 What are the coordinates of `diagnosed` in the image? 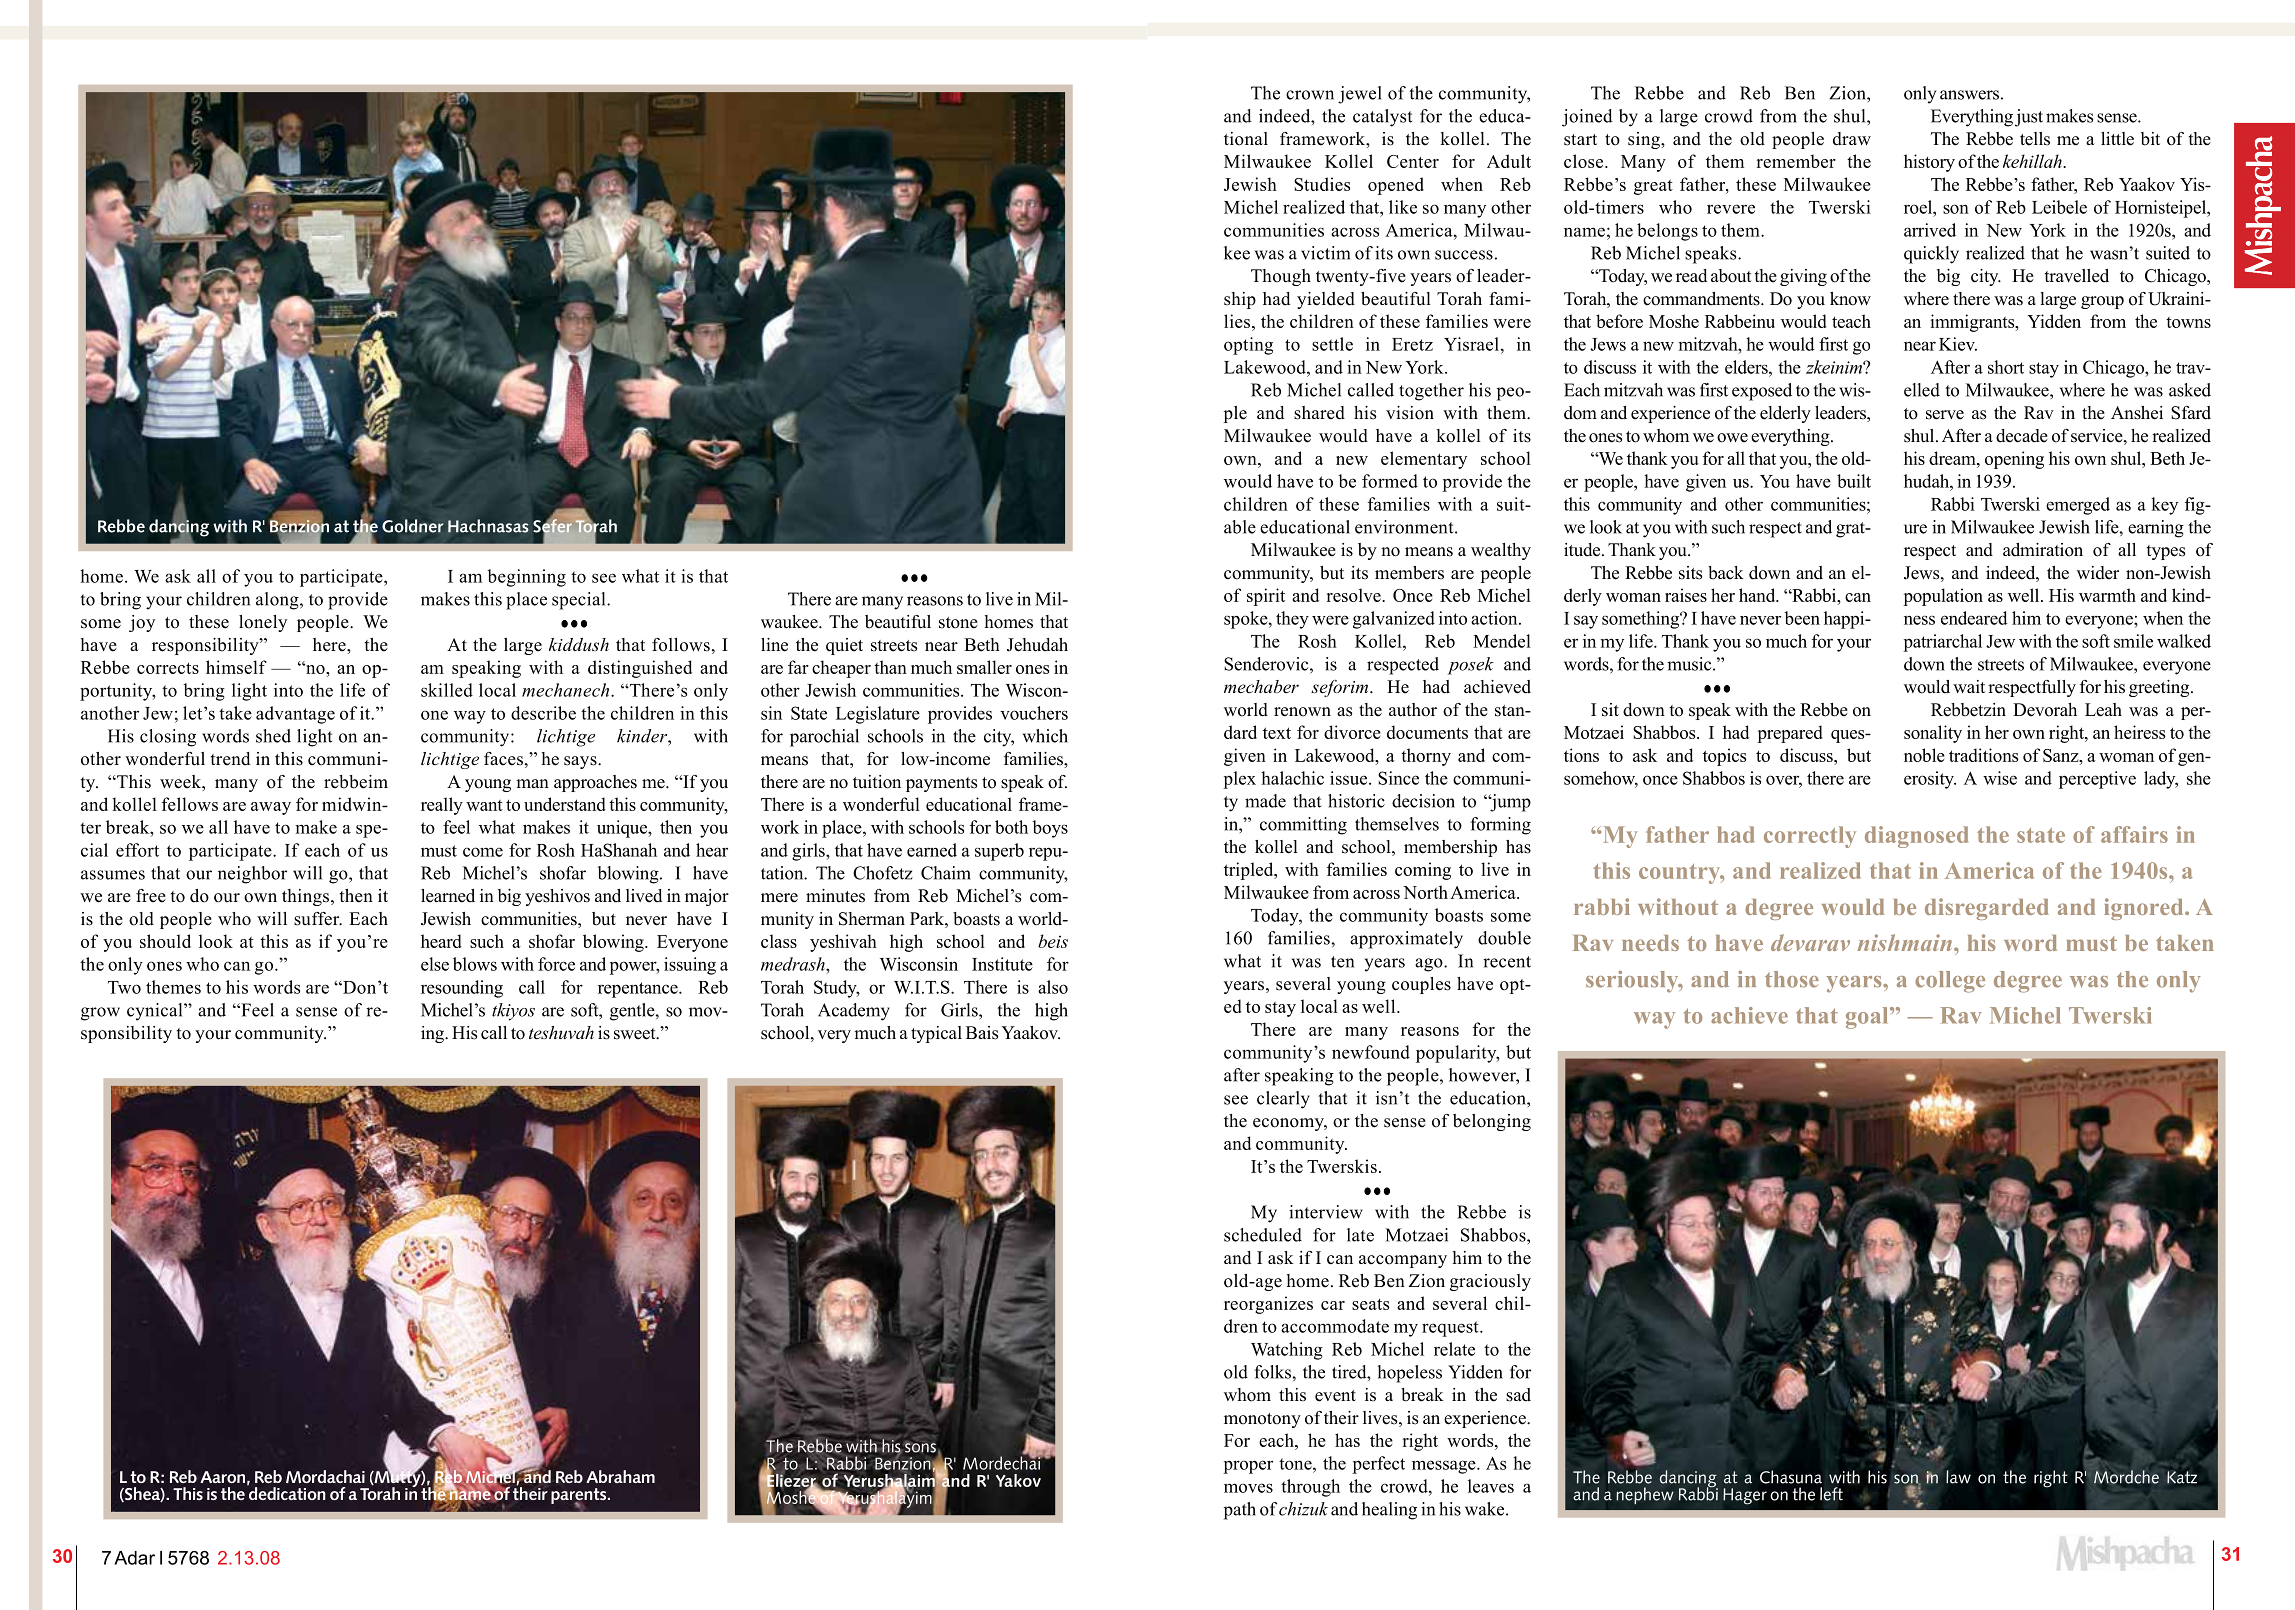 It's located at (1916, 837).
